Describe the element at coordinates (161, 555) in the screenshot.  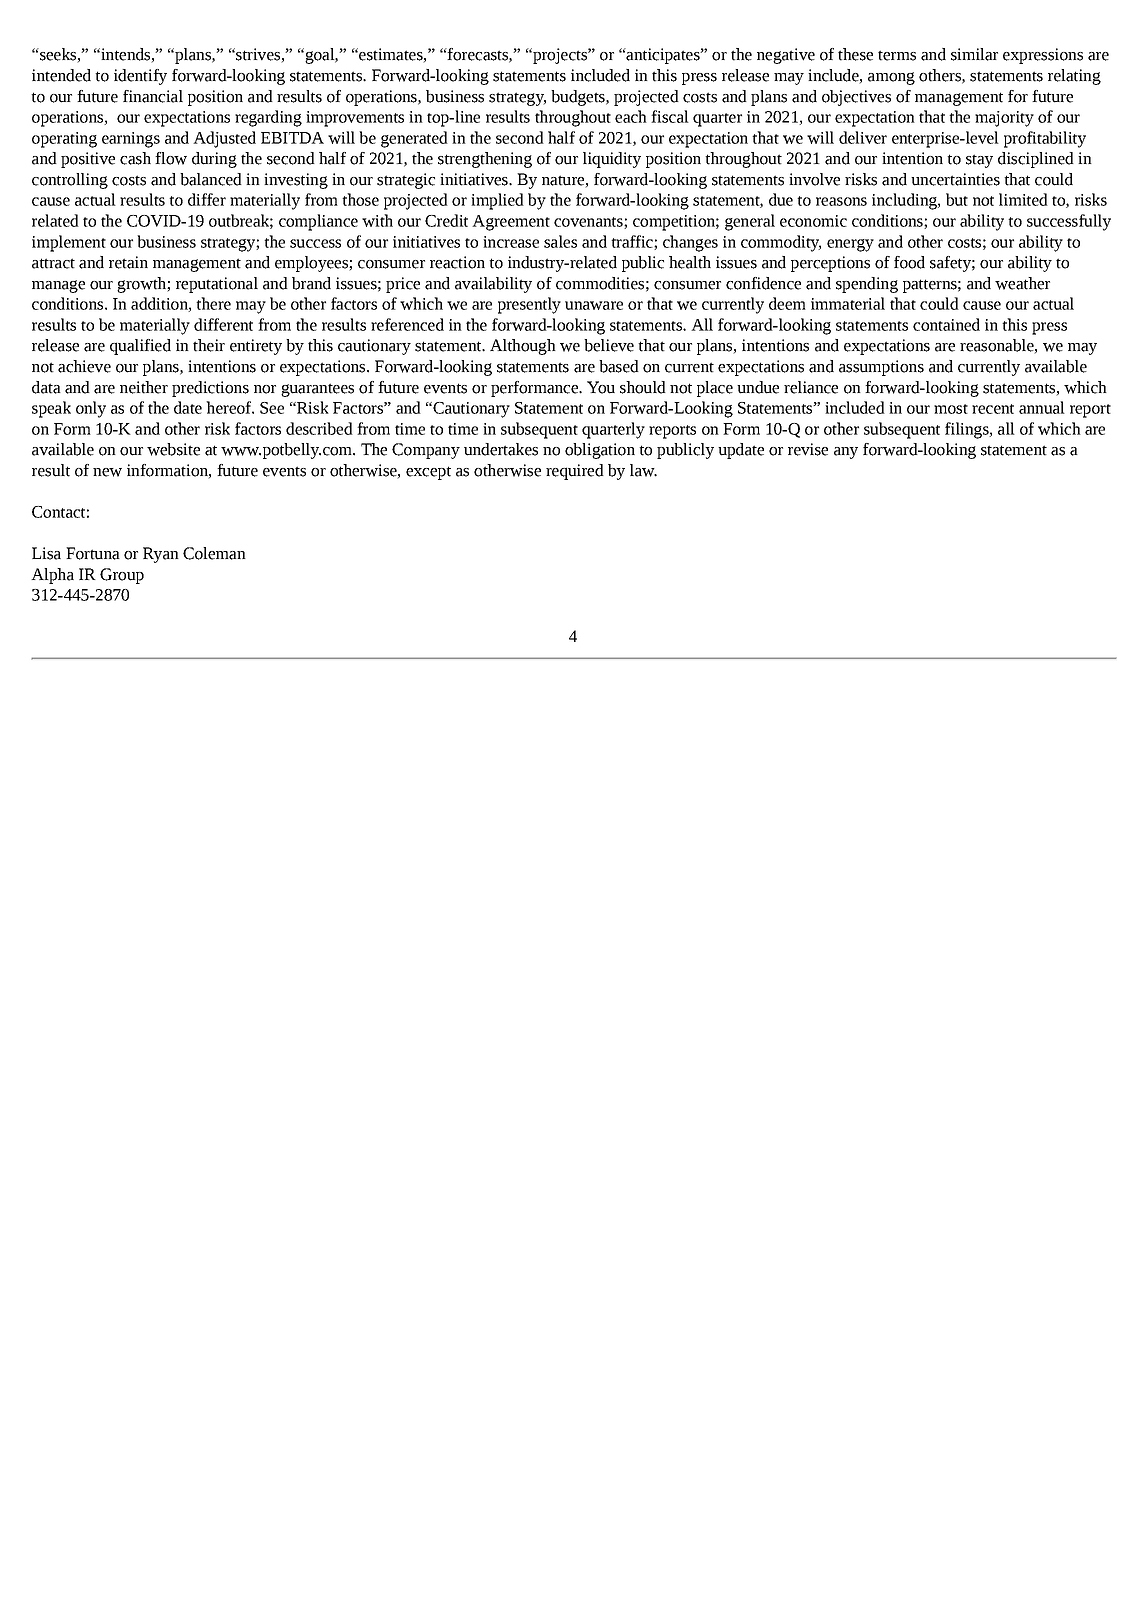
I see `Ryan` at that location.
